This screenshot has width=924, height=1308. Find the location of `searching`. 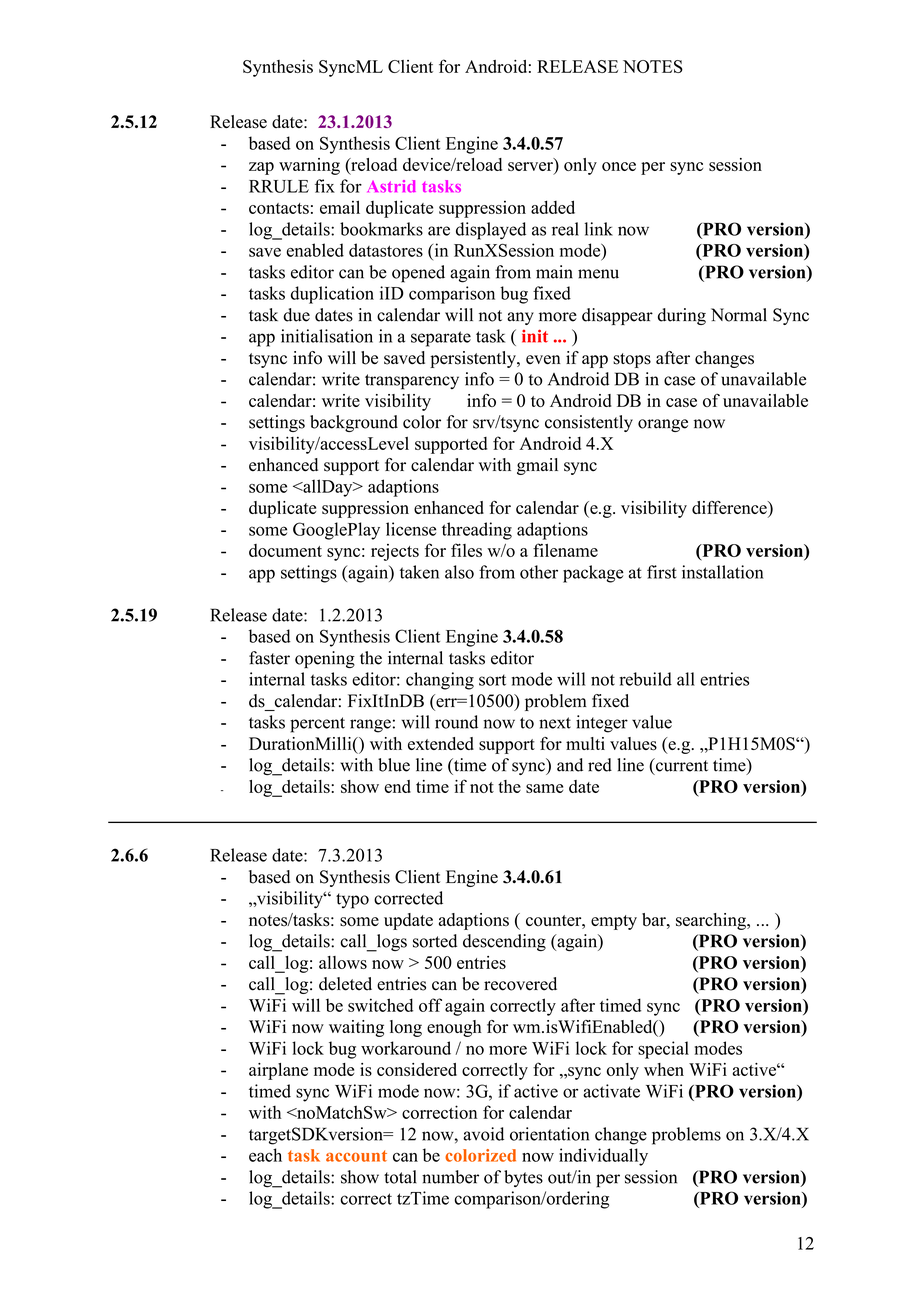

searching is located at coordinates (712, 921).
